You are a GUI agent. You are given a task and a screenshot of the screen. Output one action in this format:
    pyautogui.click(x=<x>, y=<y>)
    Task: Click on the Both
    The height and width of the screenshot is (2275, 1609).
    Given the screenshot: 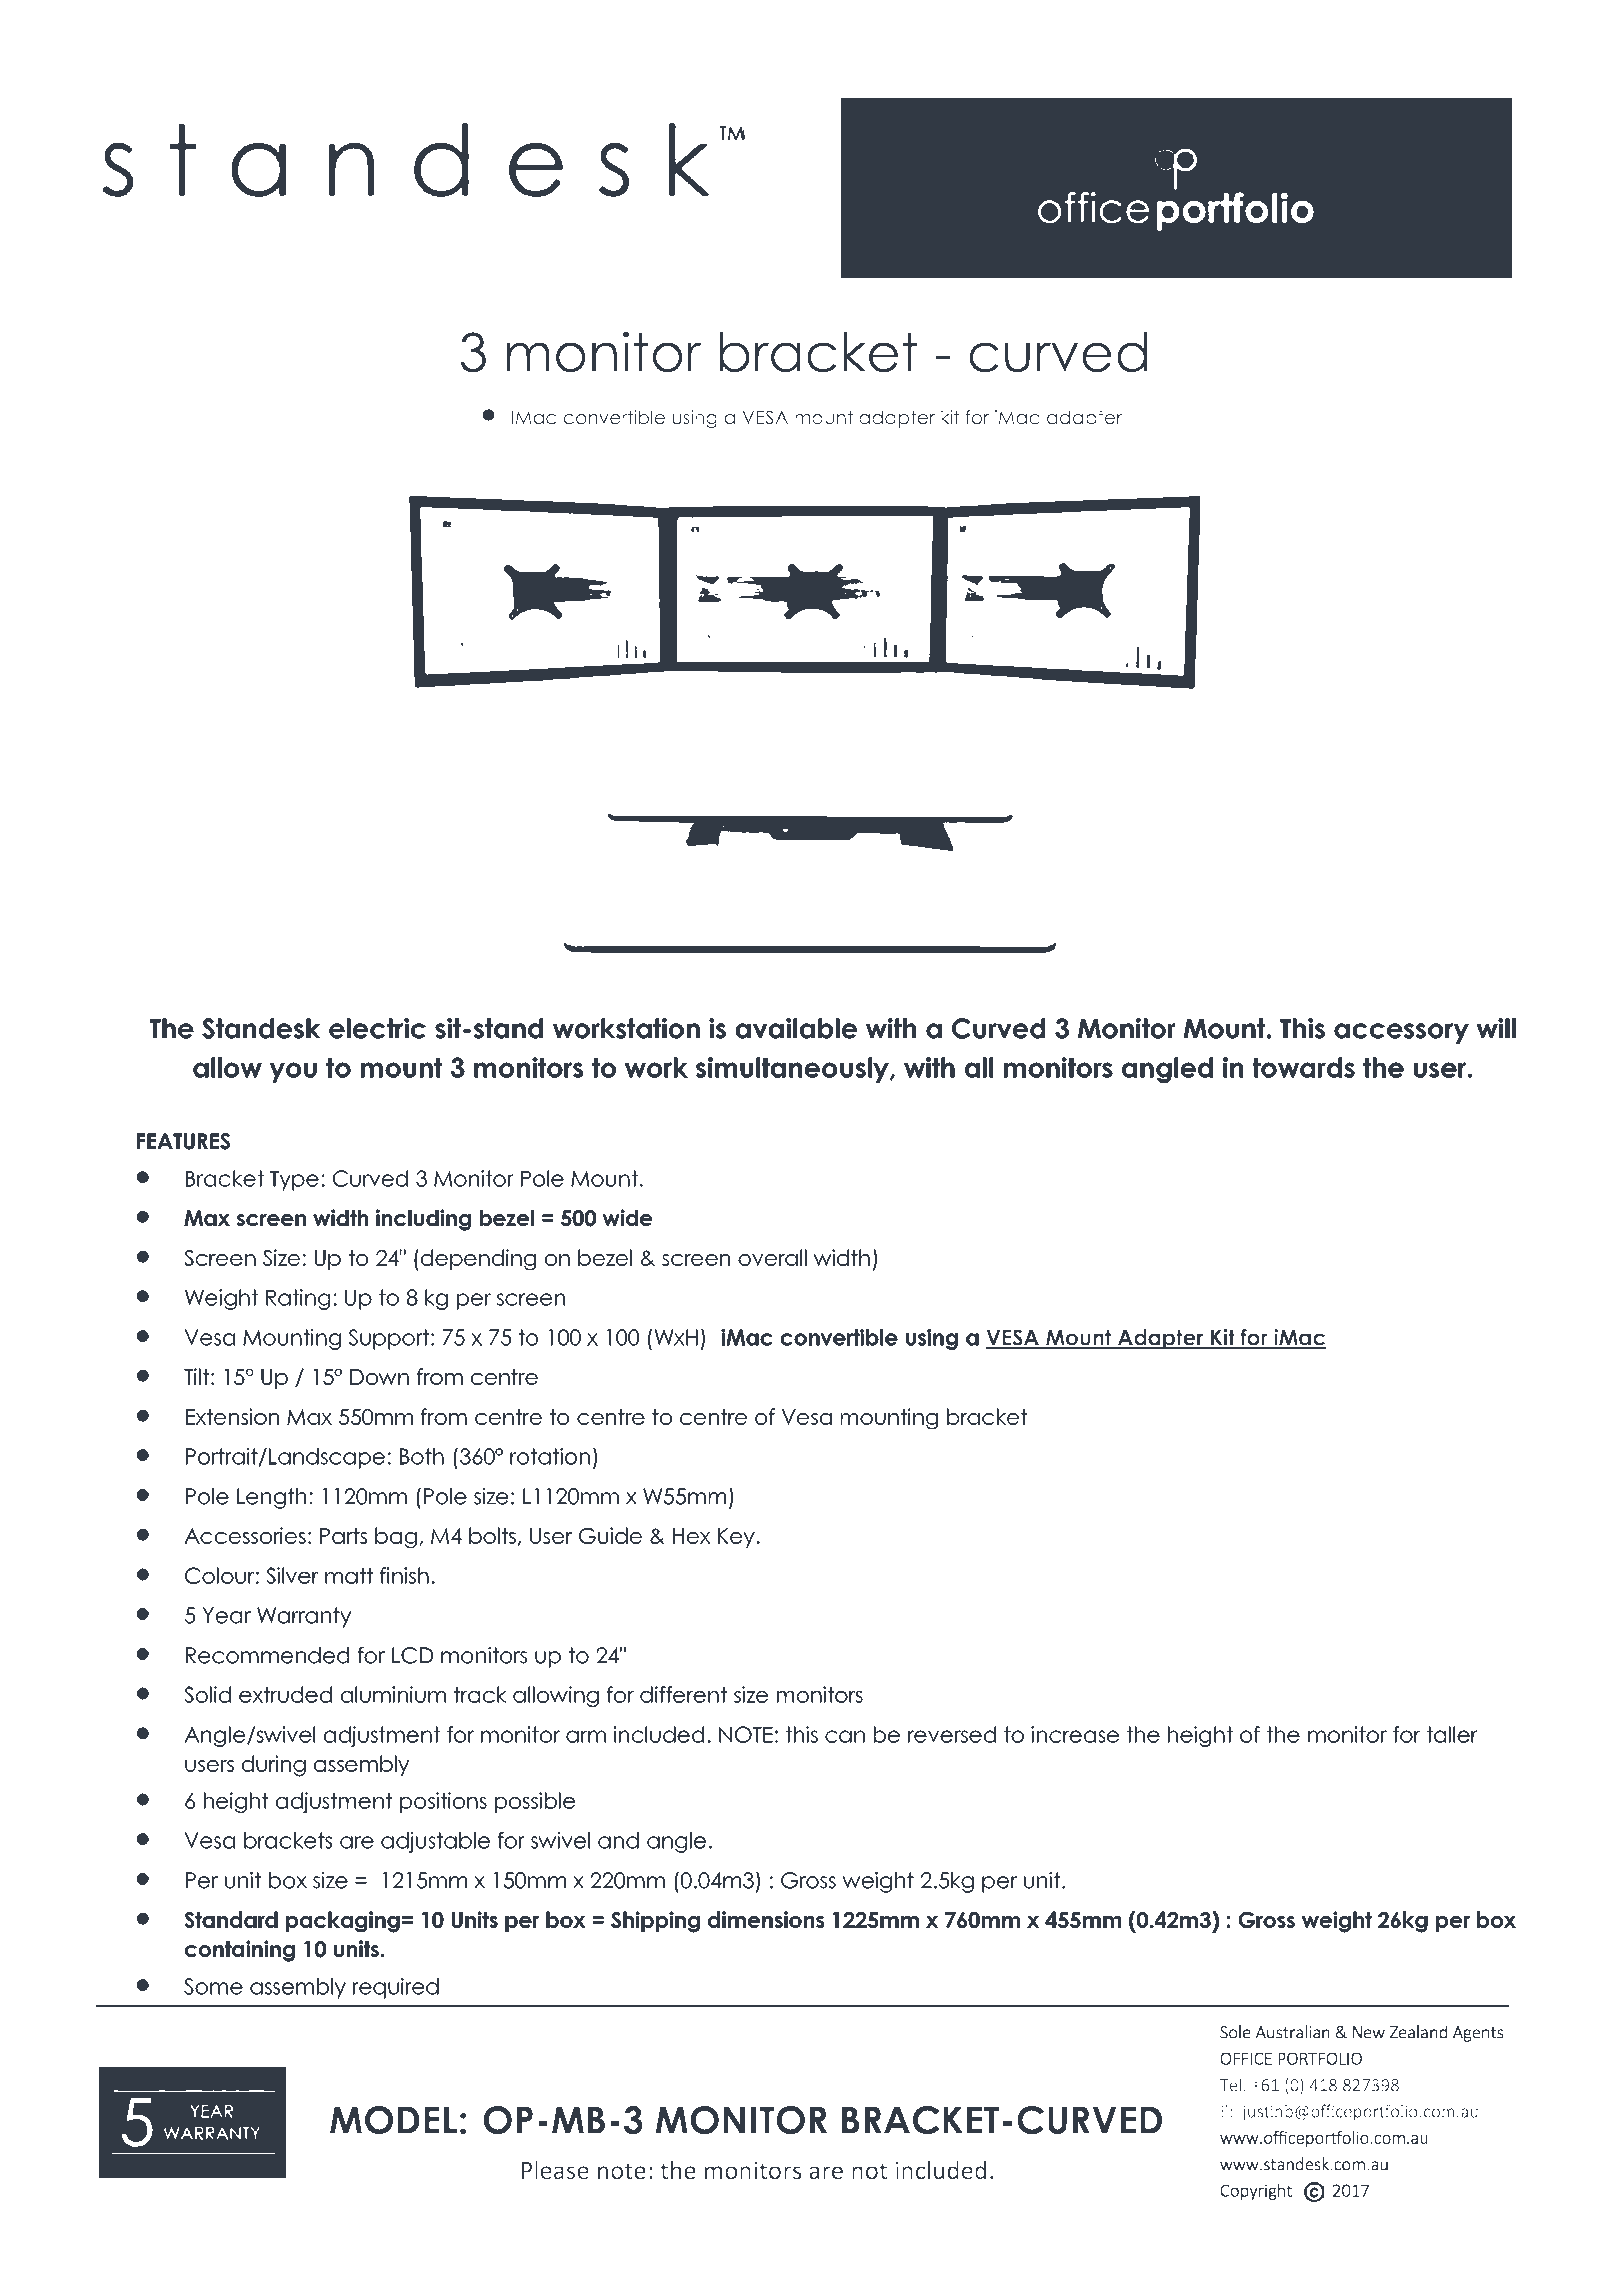 What is the action you would take?
    pyautogui.click(x=422, y=1456)
